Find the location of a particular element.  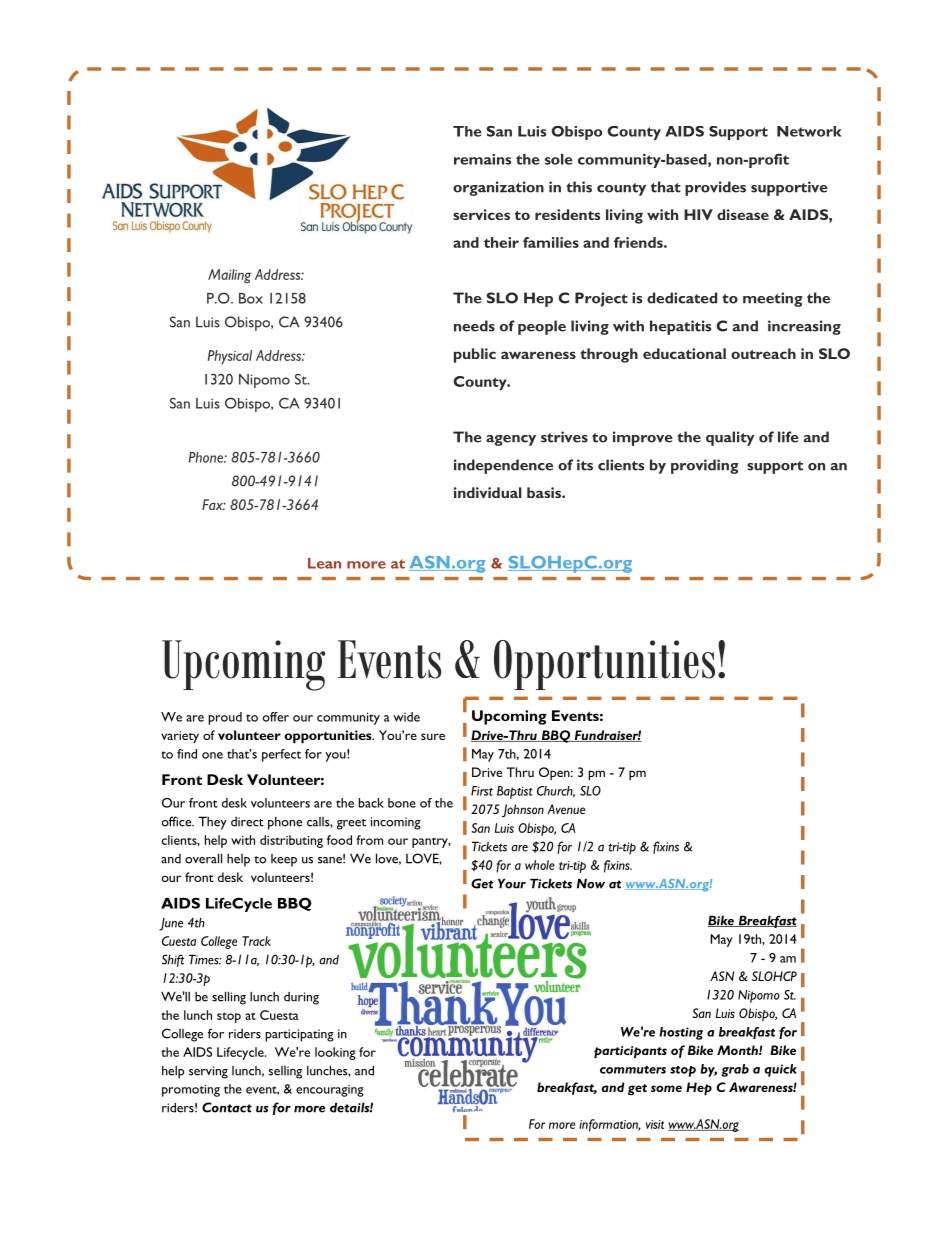

Your is located at coordinates (512, 884).
